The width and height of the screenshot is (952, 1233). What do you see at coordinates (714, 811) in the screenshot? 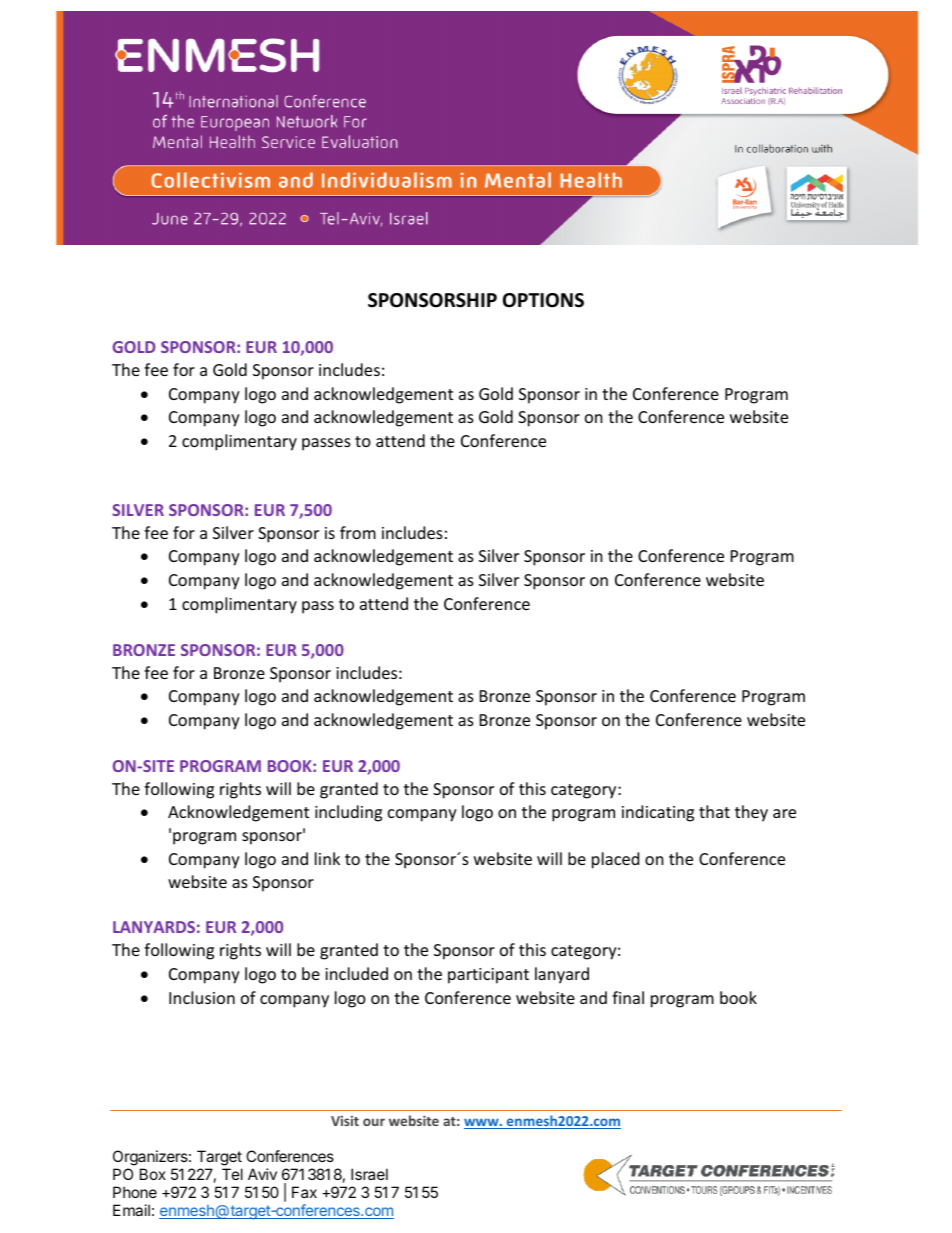
I see `that` at bounding box center [714, 811].
